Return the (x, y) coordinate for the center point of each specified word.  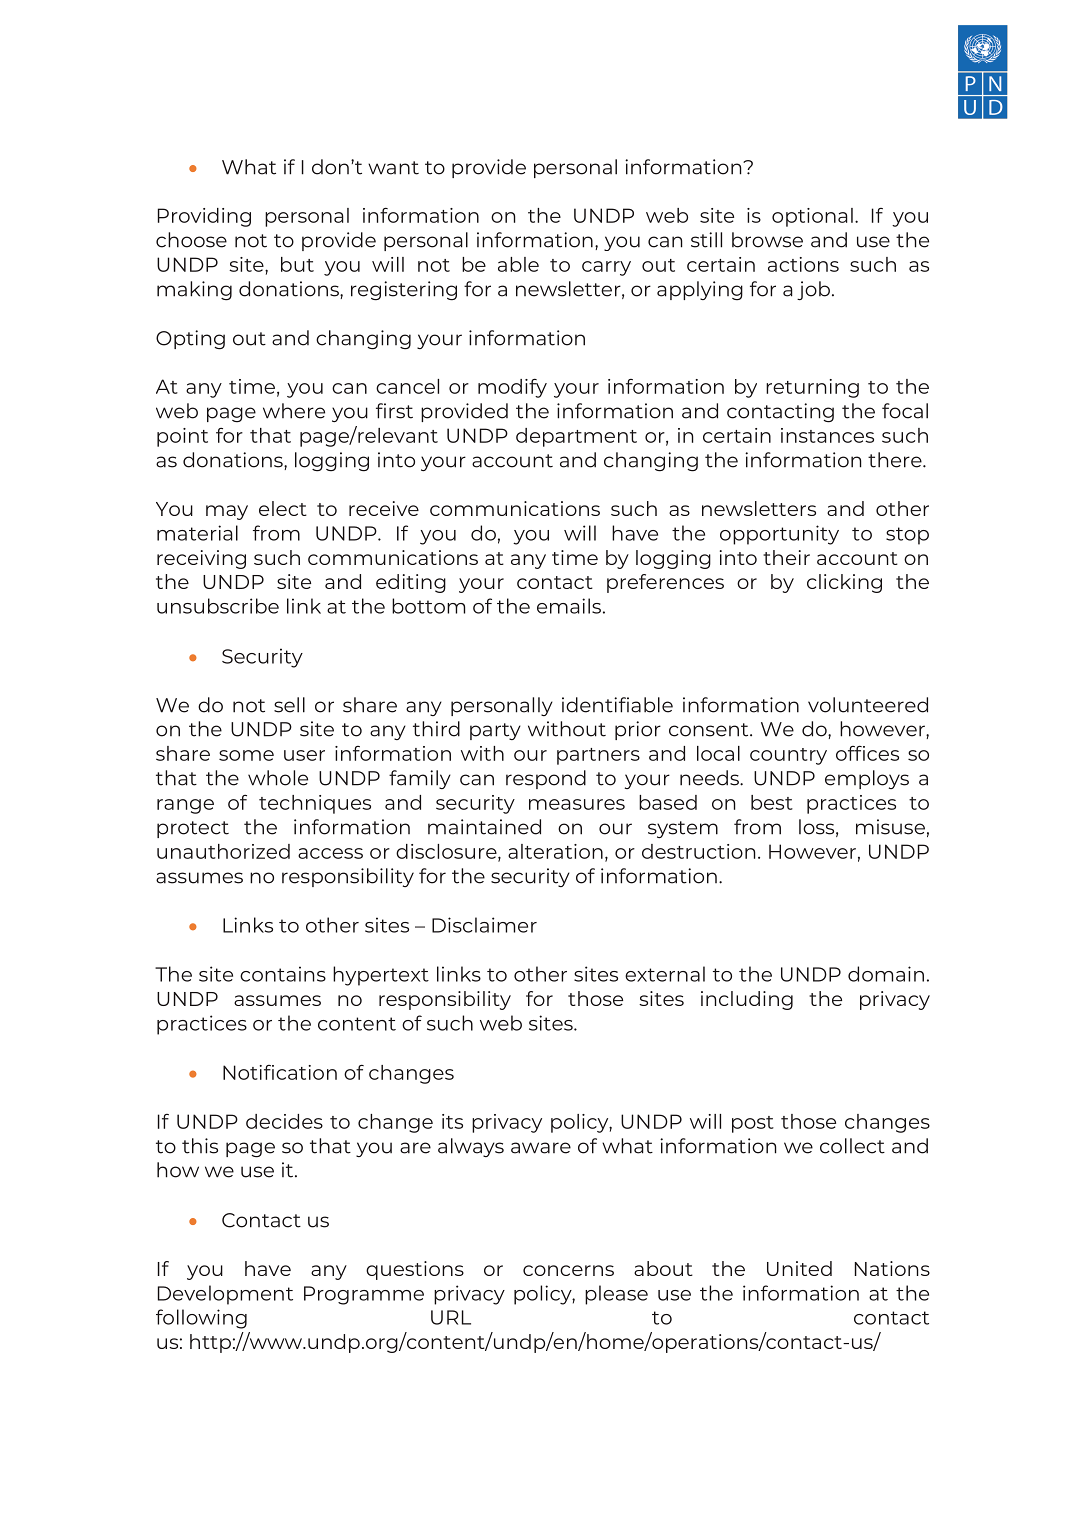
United (799, 1268)
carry (606, 268)
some (246, 755)
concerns (568, 1270)
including (747, 1000)
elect (283, 508)
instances (827, 435)
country (788, 756)
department (576, 437)
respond (546, 779)
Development (225, 1295)
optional (812, 217)
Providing (204, 217)
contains (283, 974)
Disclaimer (484, 925)
